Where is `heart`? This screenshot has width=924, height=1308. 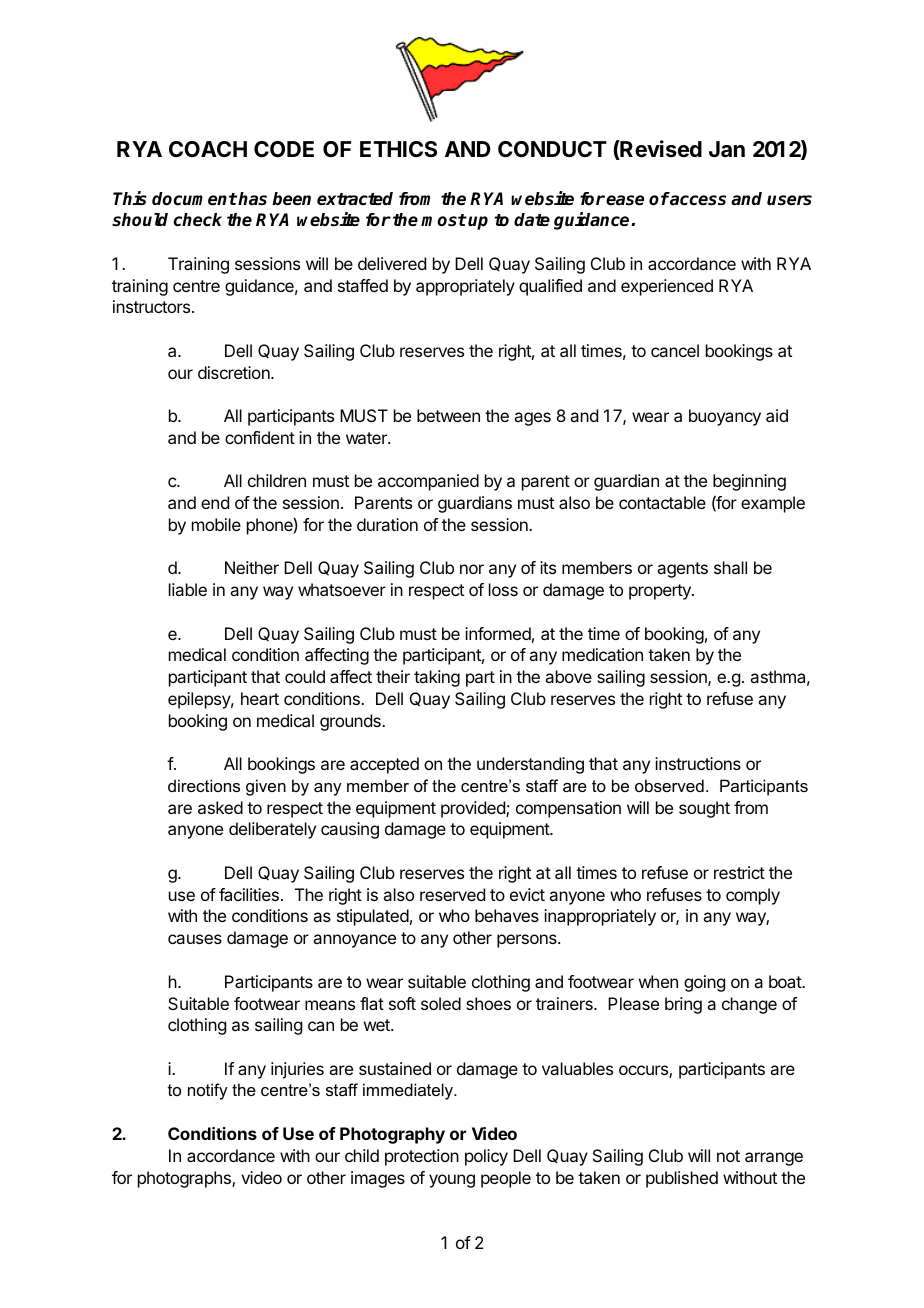
heart is located at coordinates (260, 698).
